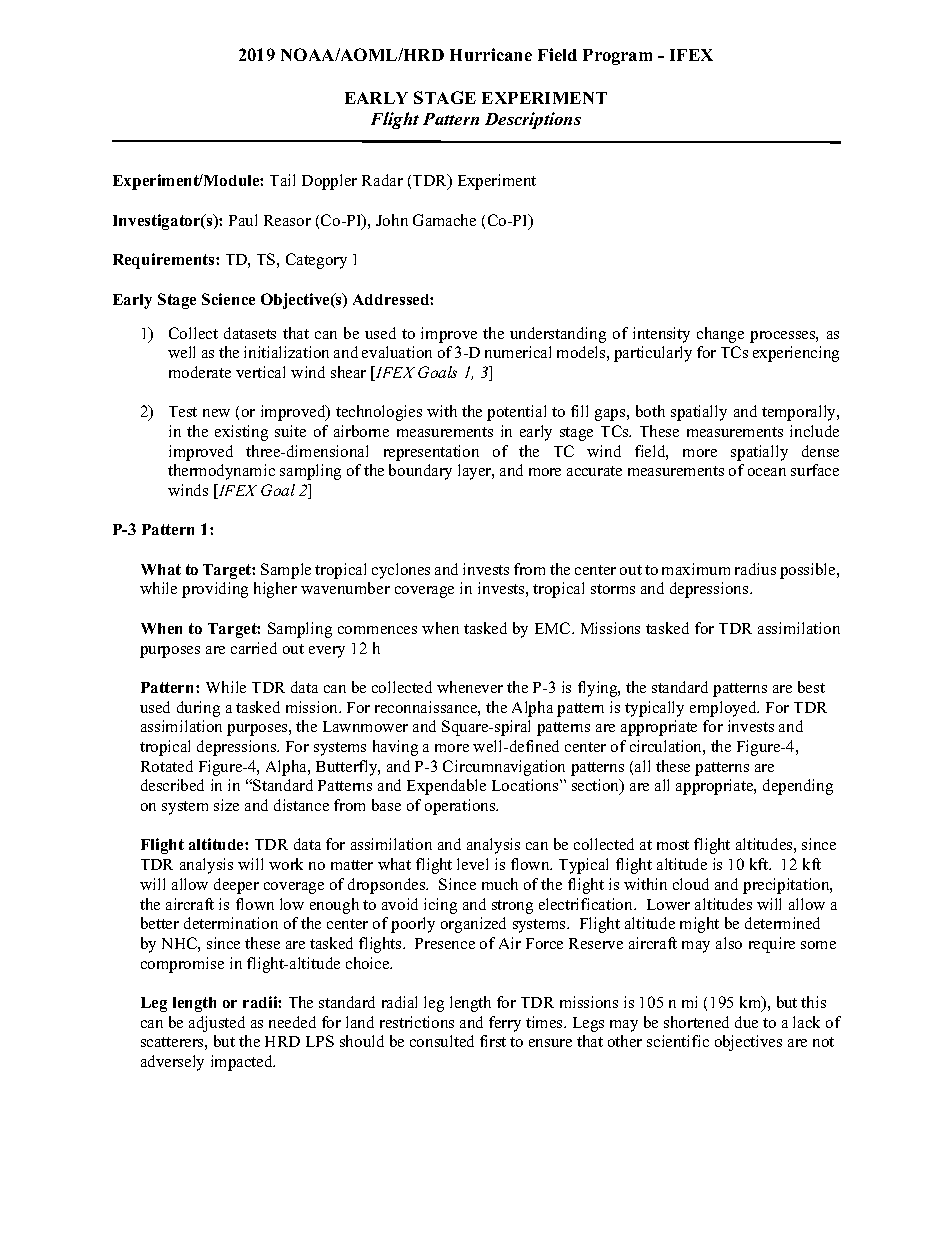  Describe the element at coordinates (617, 57) in the screenshot. I see `Program` at that location.
